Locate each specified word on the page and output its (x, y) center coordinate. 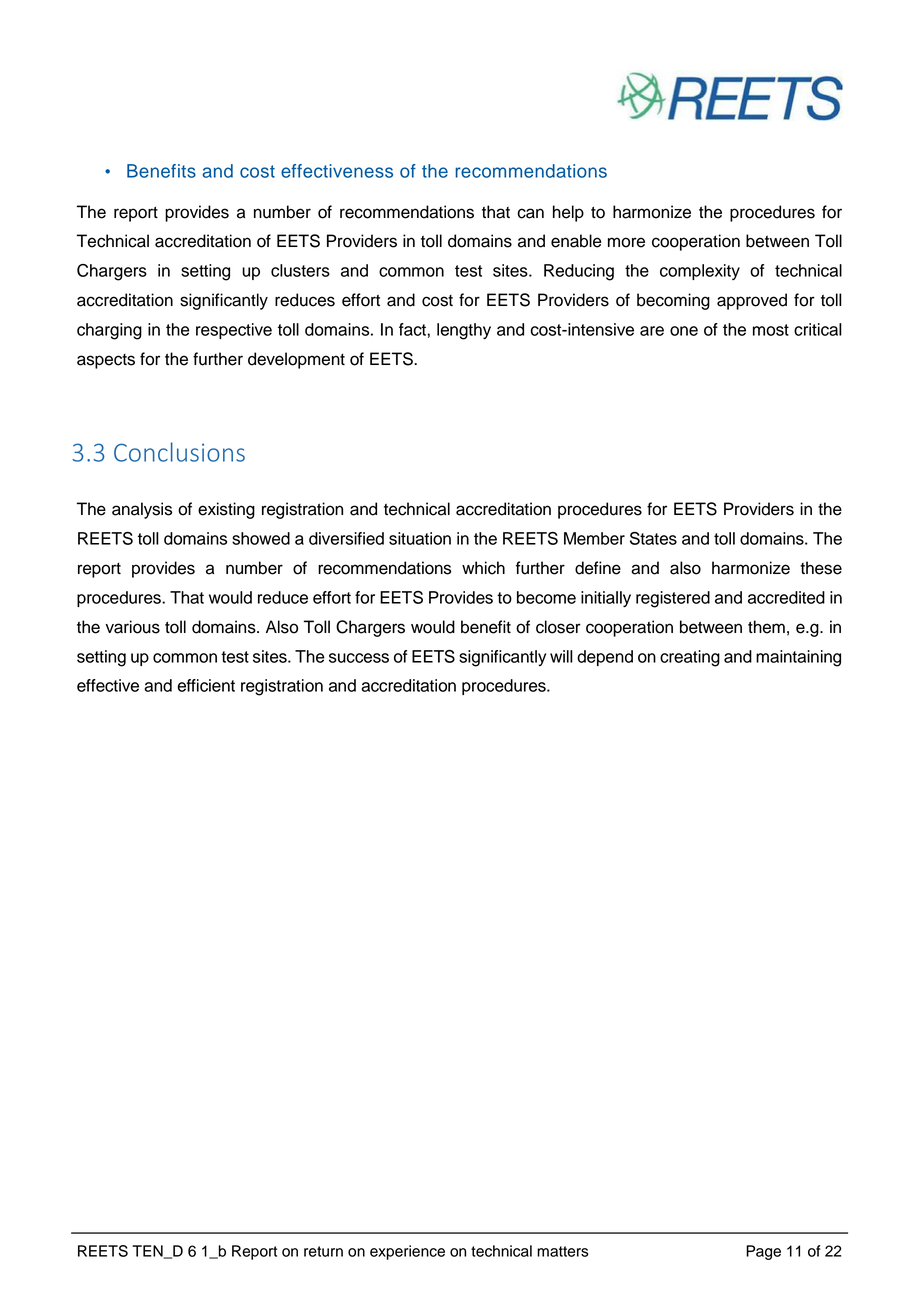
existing (226, 510)
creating (690, 658)
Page (763, 1252)
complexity (700, 272)
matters (563, 1251)
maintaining (798, 658)
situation (420, 538)
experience (407, 1252)
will (561, 656)
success (359, 658)
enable (576, 241)
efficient (206, 685)
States (653, 538)
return (323, 1251)
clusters (300, 270)
